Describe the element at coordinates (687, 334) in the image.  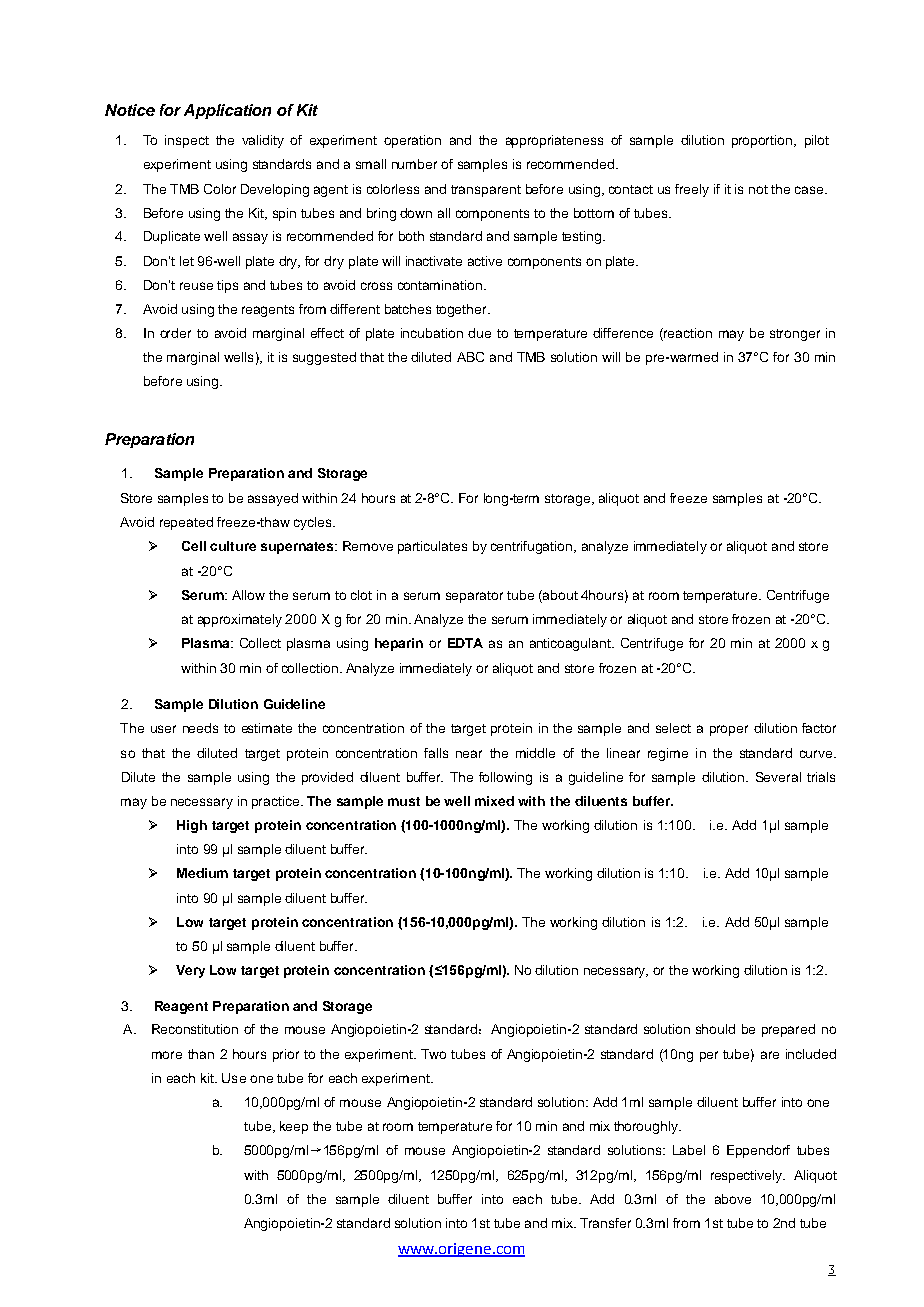
I see `reaction` at that location.
